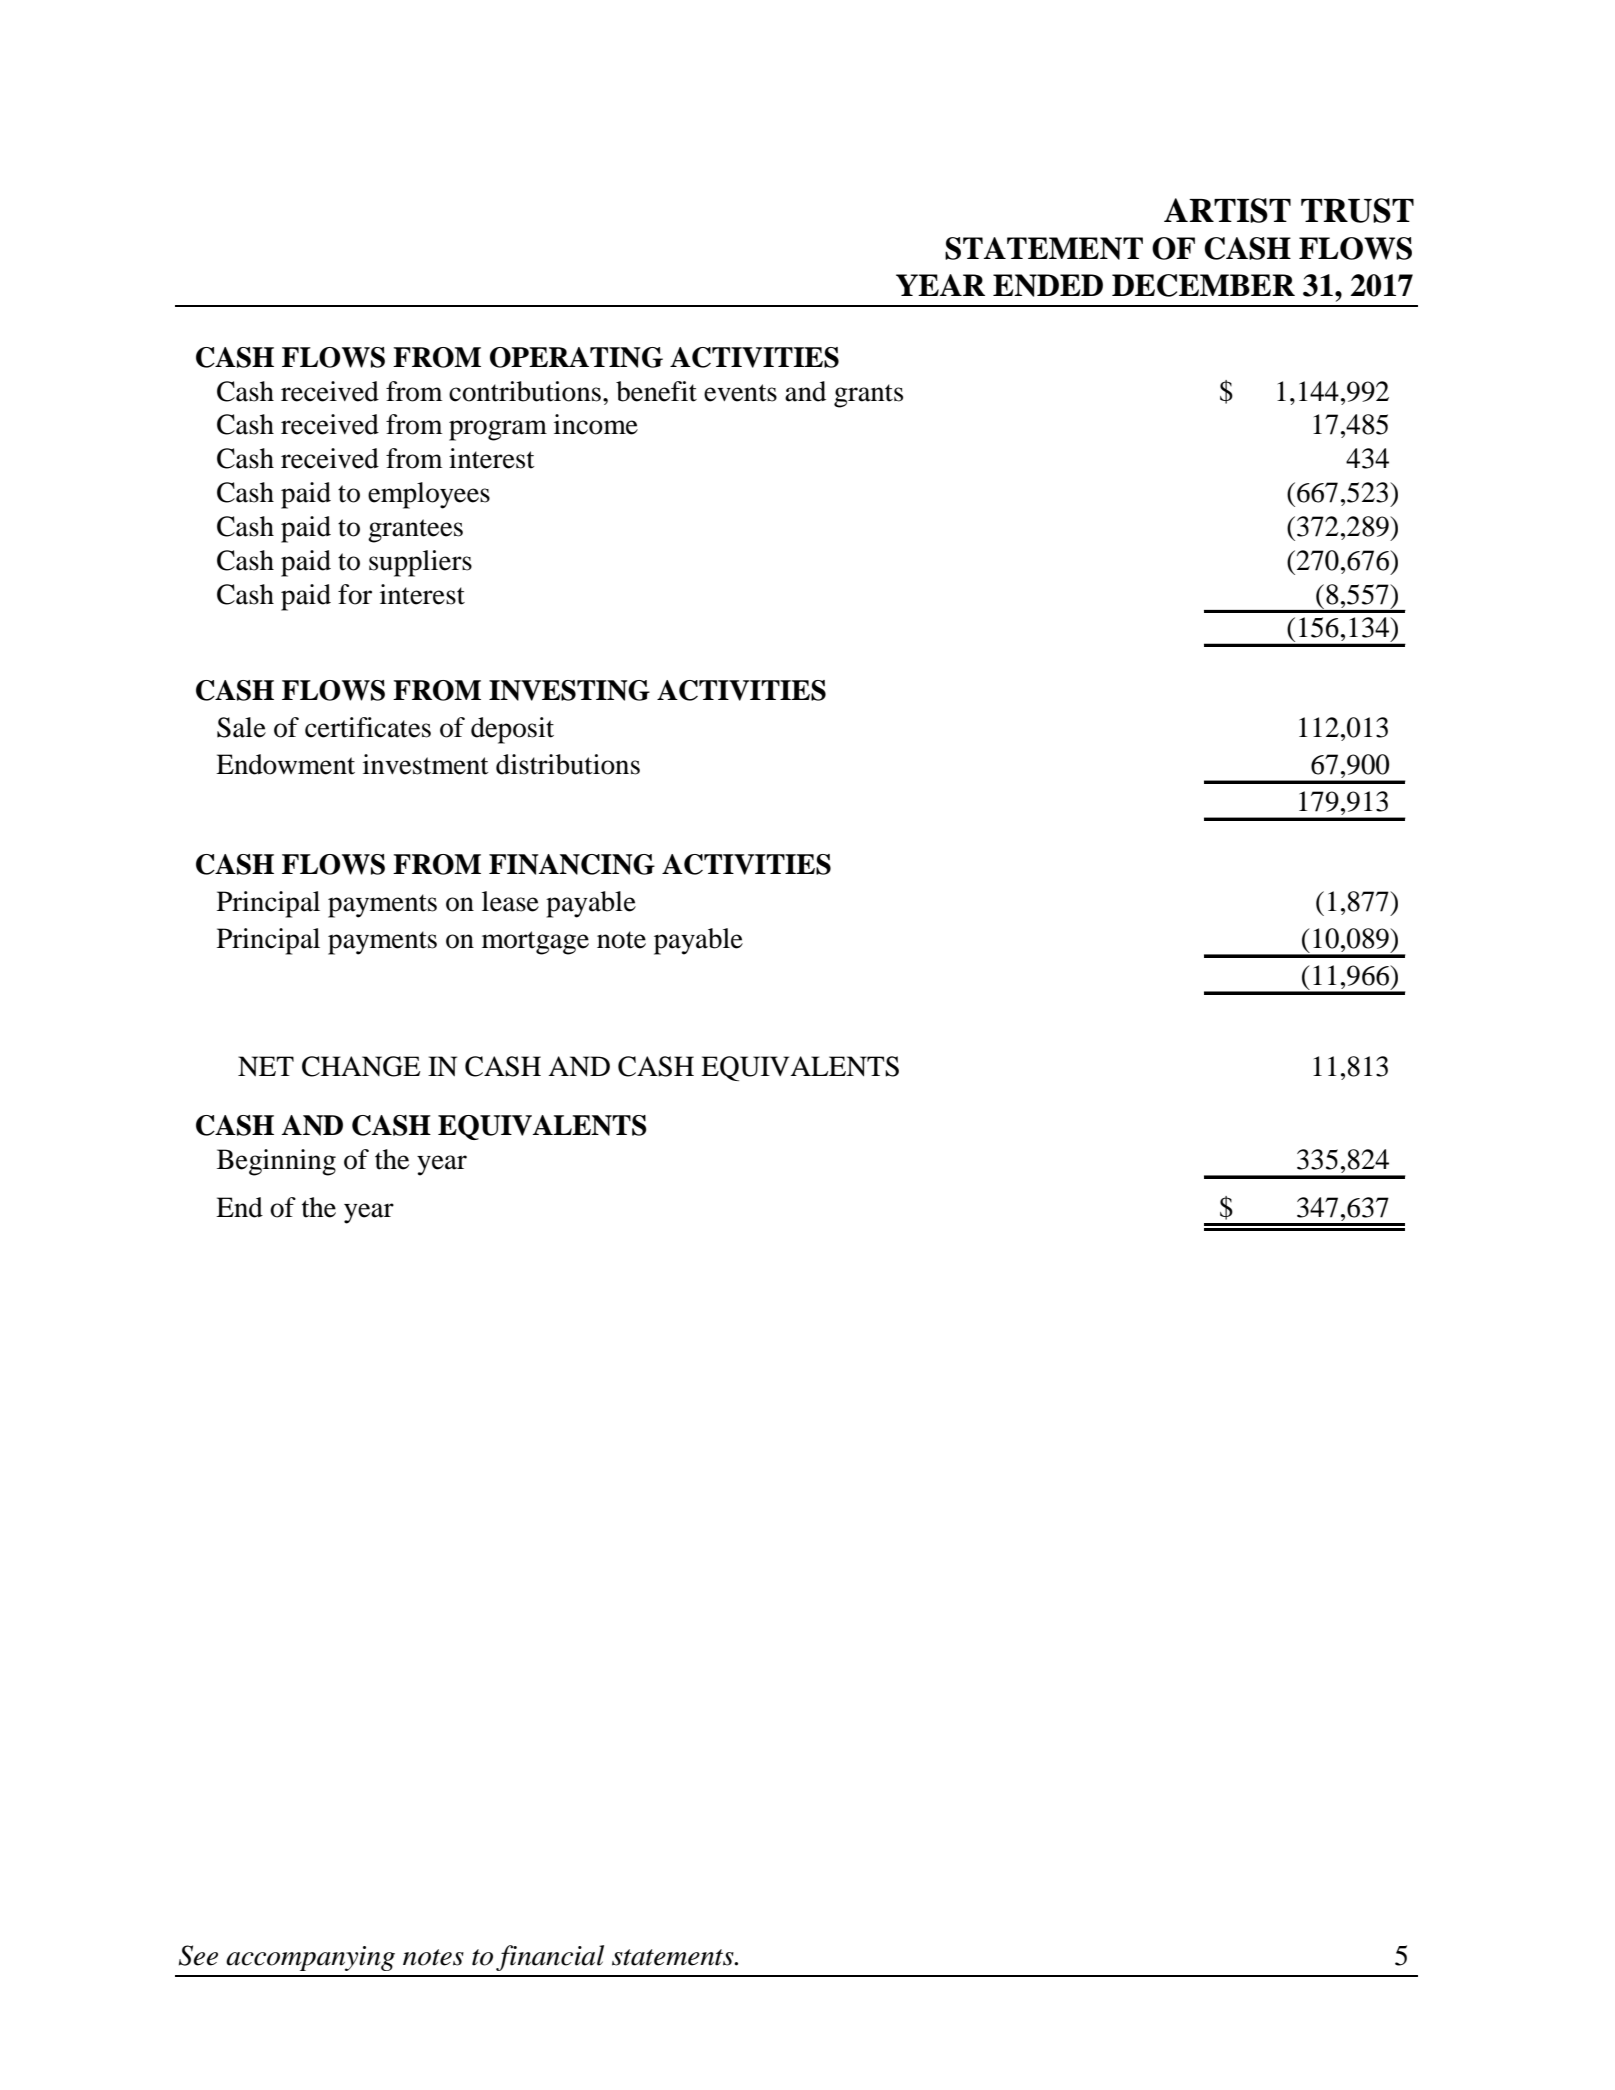 The image size is (1615, 2090). I want to click on accompanying, so click(310, 1958).
